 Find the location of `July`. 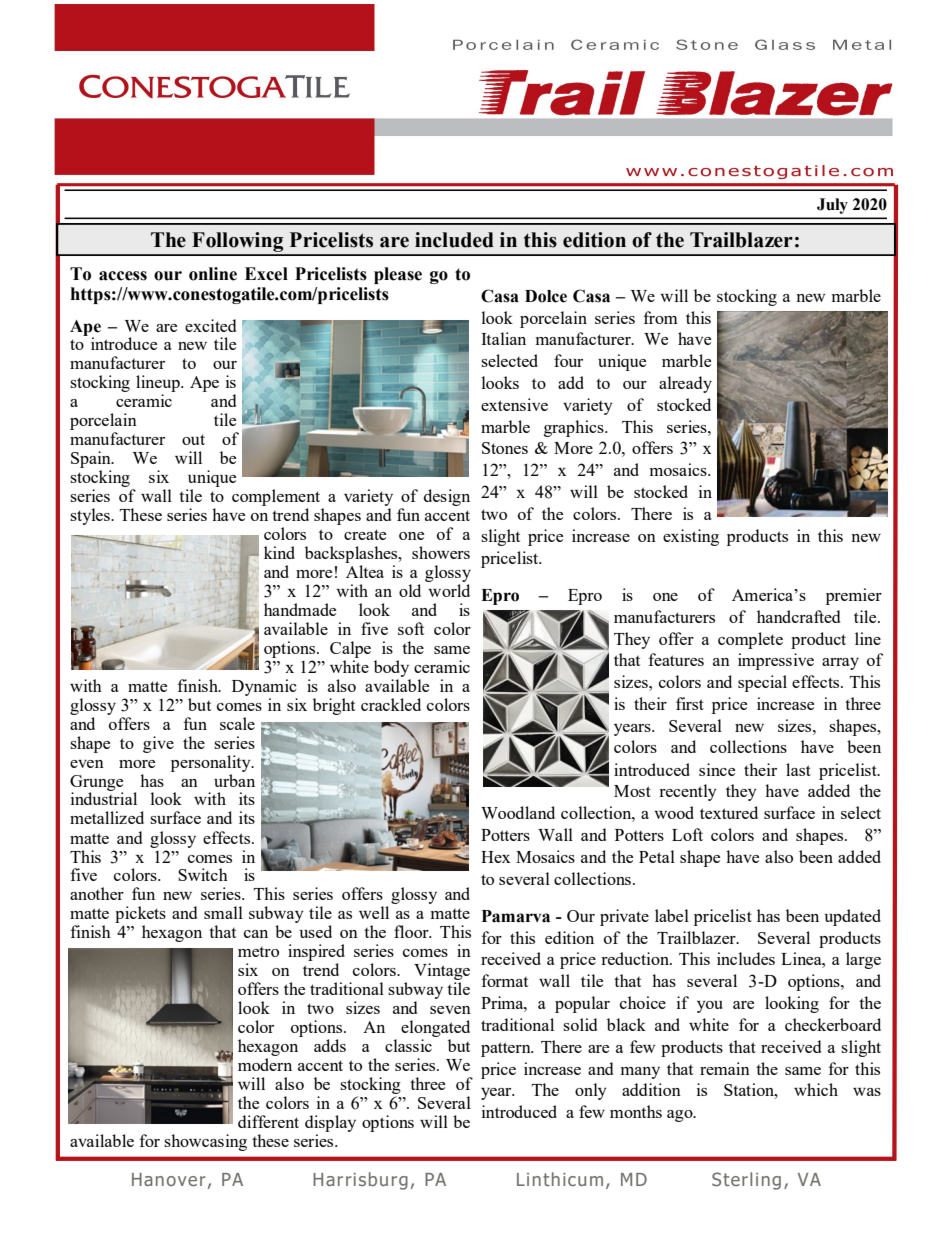

July is located at coordinates (832, 206).
